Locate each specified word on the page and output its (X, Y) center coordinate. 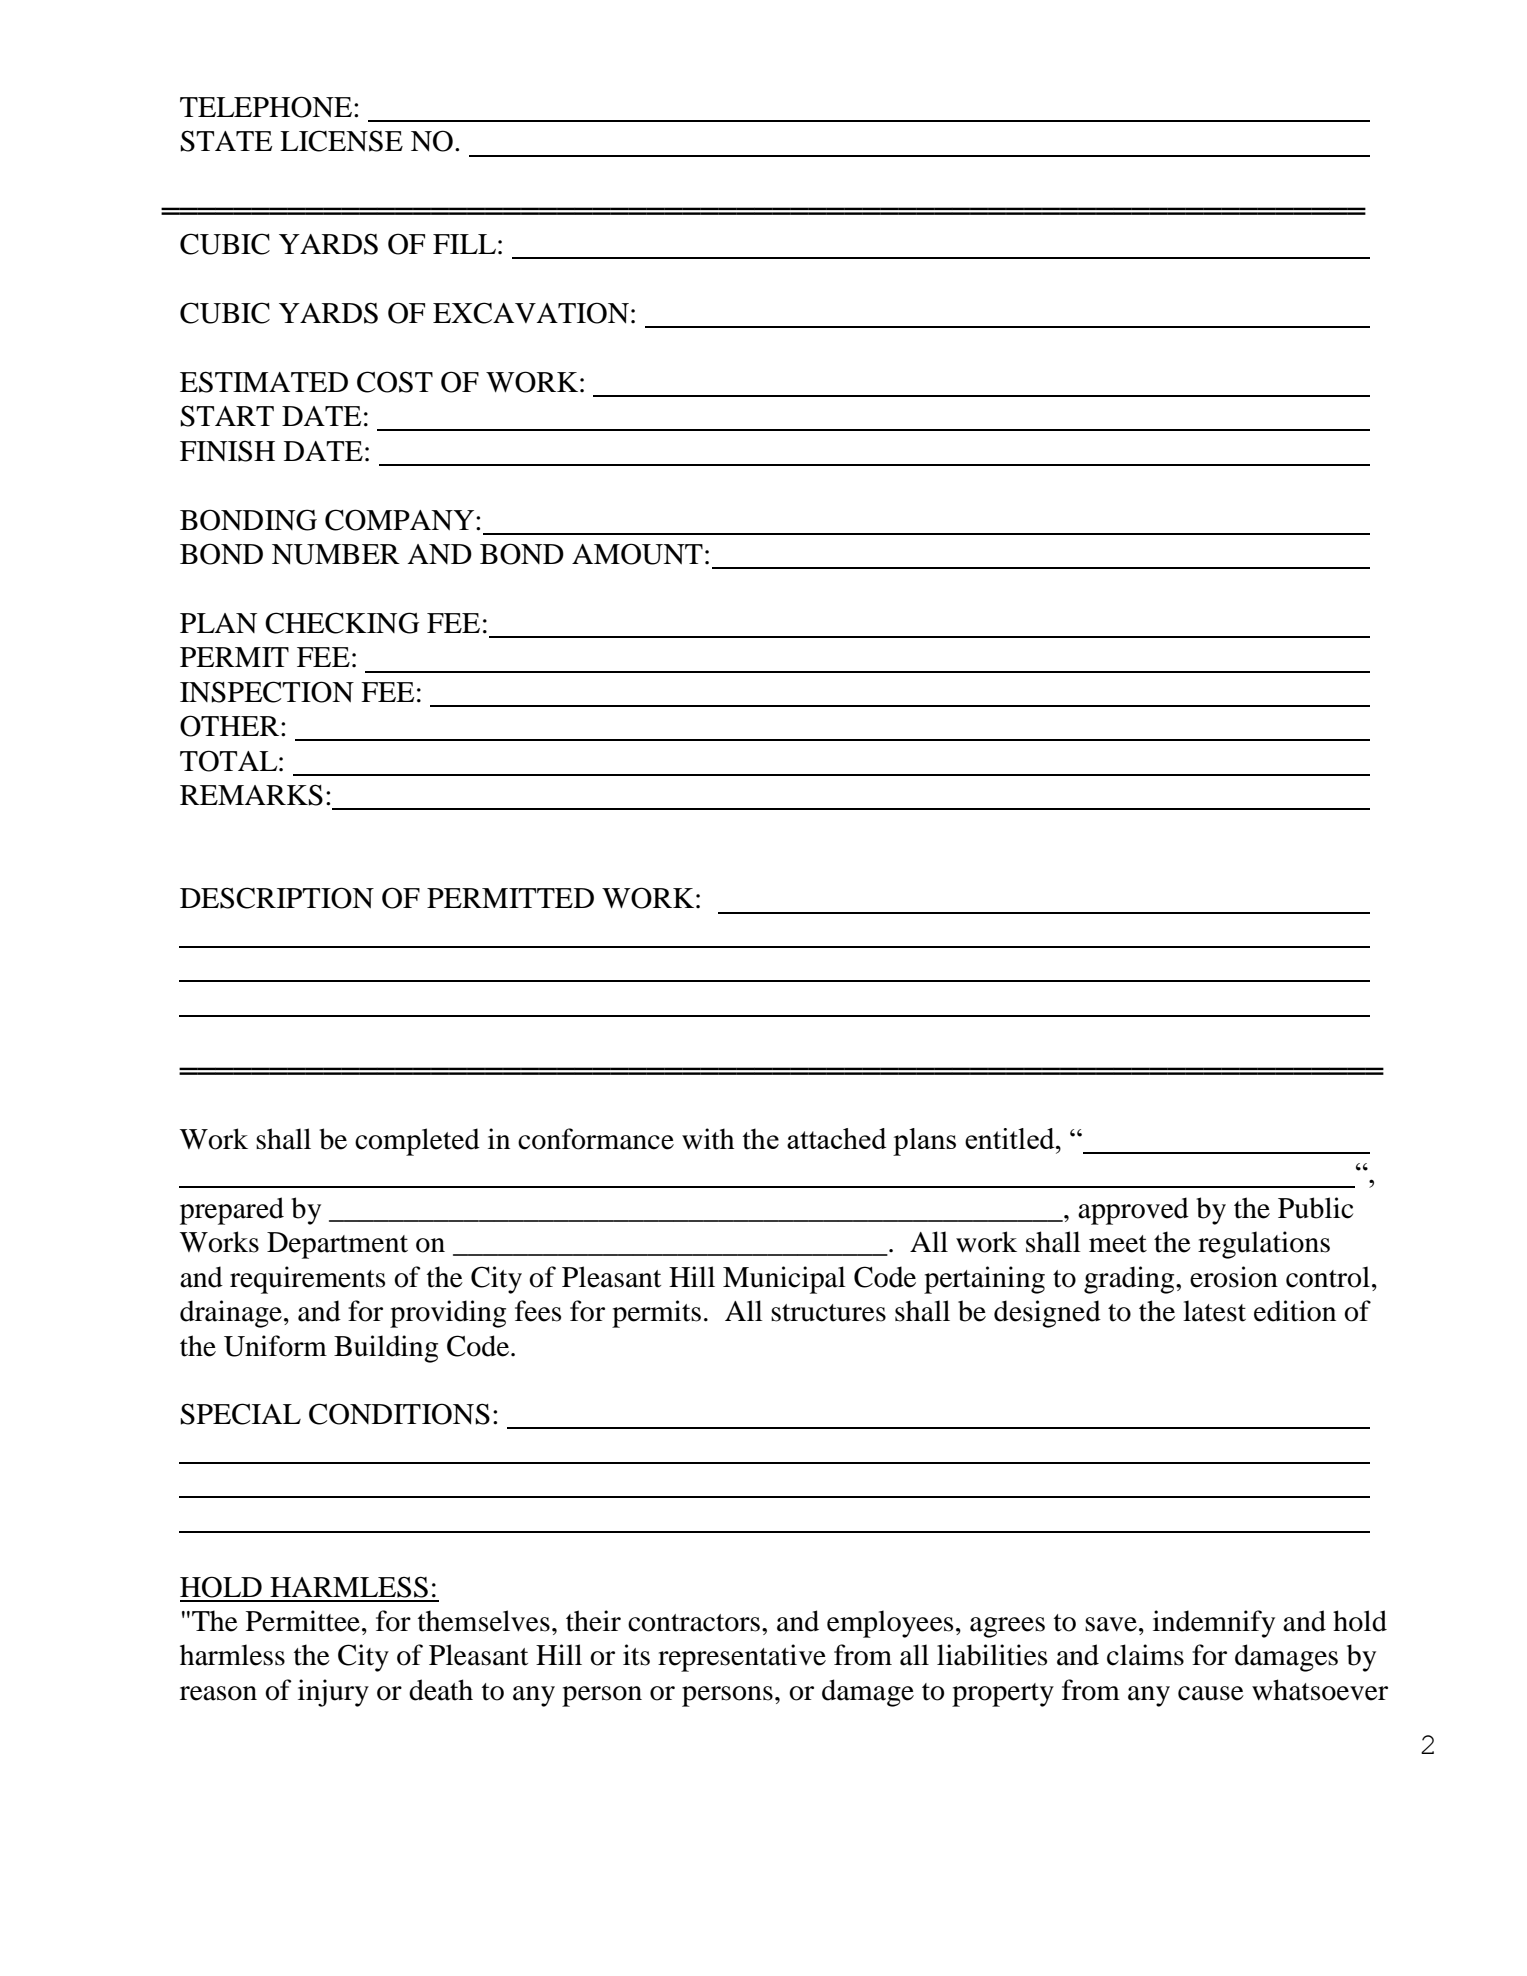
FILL (464, 244)
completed (417, 1142)
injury (333, 1693)
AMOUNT (637, 554)
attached (836, 1138)
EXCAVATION (531, 313)
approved (1133, 1211)
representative (742, 1658)
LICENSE (341, 141)
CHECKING (342, 623)
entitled (1011, 1138)
